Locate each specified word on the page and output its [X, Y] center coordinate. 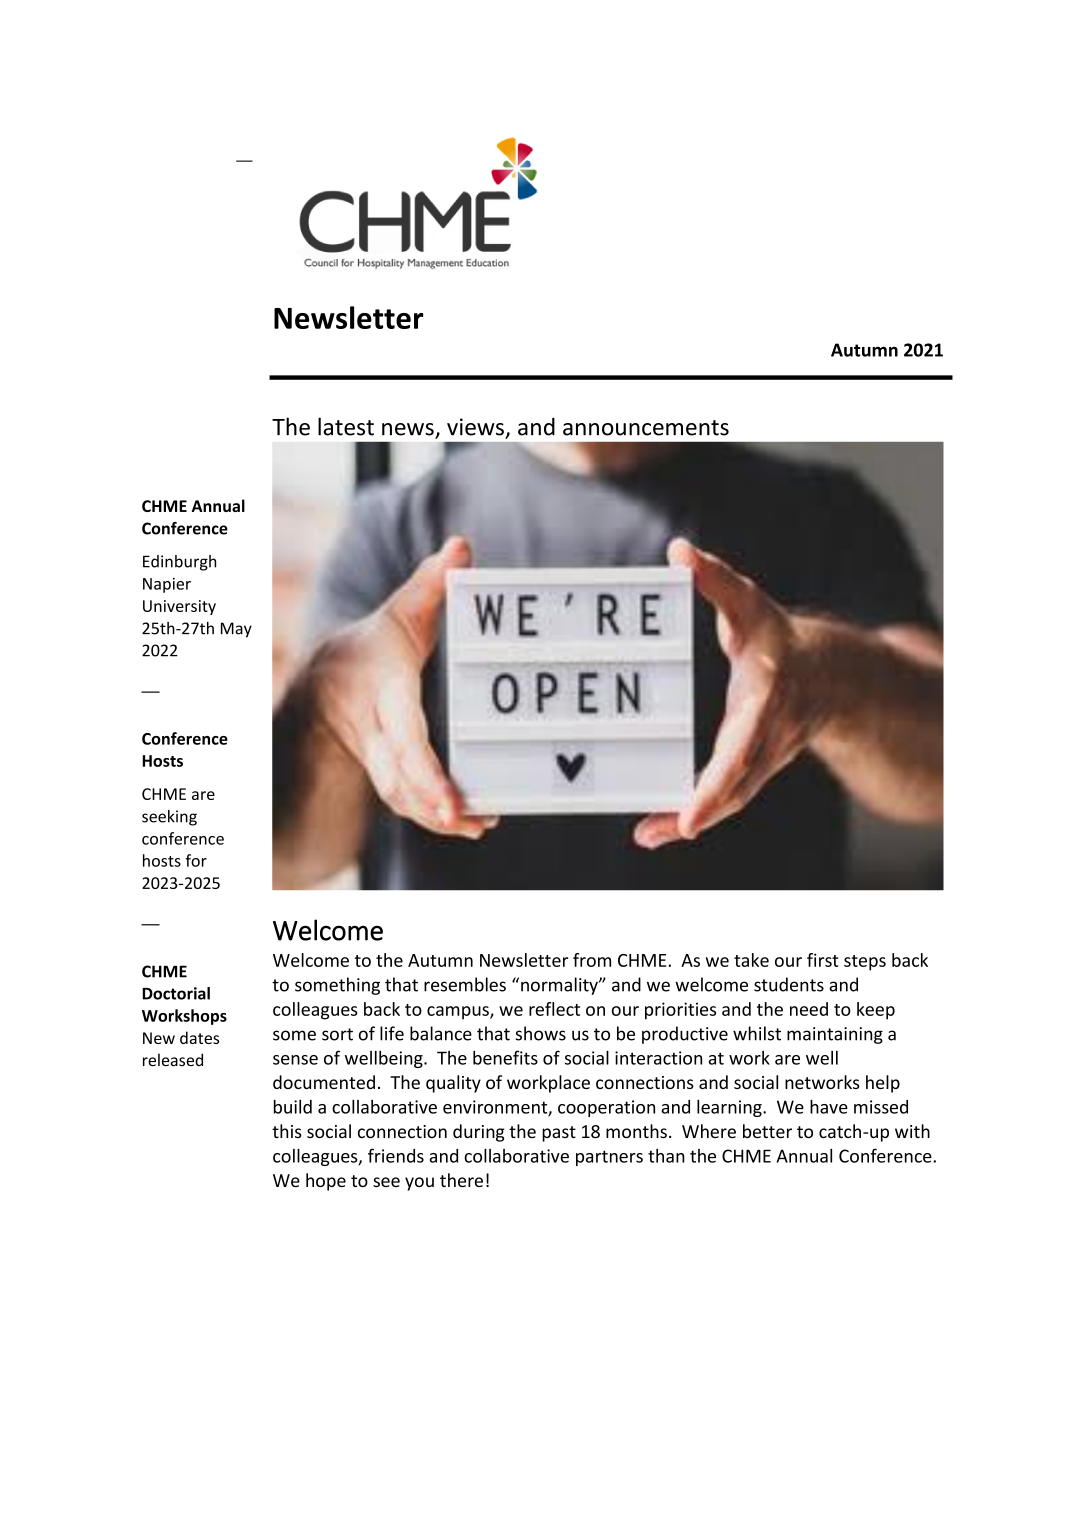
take [751, 960]
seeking [169, 818]
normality [560, 986]
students [789, 984]
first [823, 960]
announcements [646, 428]
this [287, 1131]
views [475, 427]
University [179, 607]
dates [199, 1037]
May [236, 630]
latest [346, 426]
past [559, 1134]
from [592, 960]
